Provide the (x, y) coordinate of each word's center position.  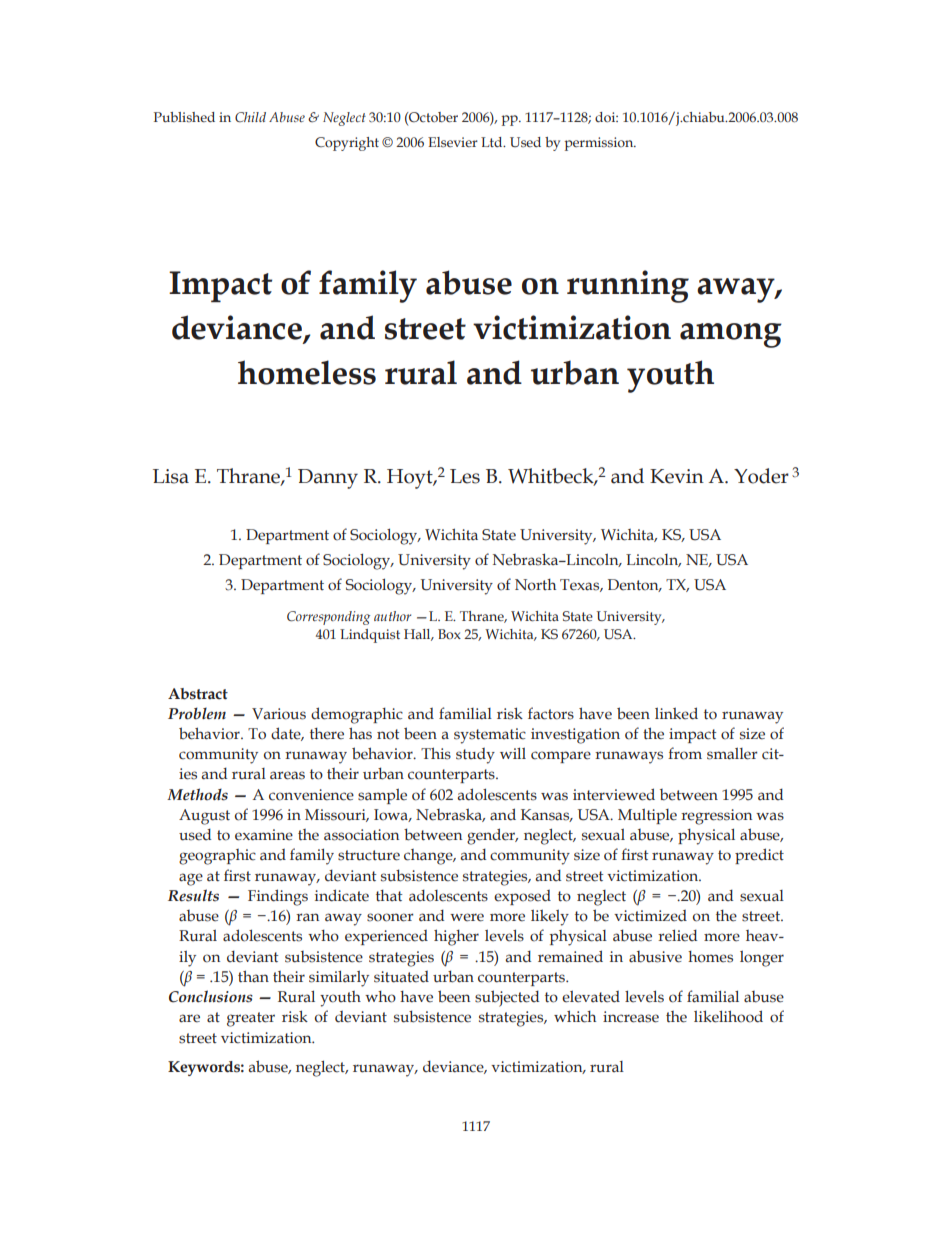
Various (279, 714)
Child (250, 117)
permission (600, 144)
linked (676, 713)
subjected (507, 998)
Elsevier (453, 142)
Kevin (677, 476)
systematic (490, 736)
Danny (328, 479)
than (253, 976)
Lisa (171, 476)
